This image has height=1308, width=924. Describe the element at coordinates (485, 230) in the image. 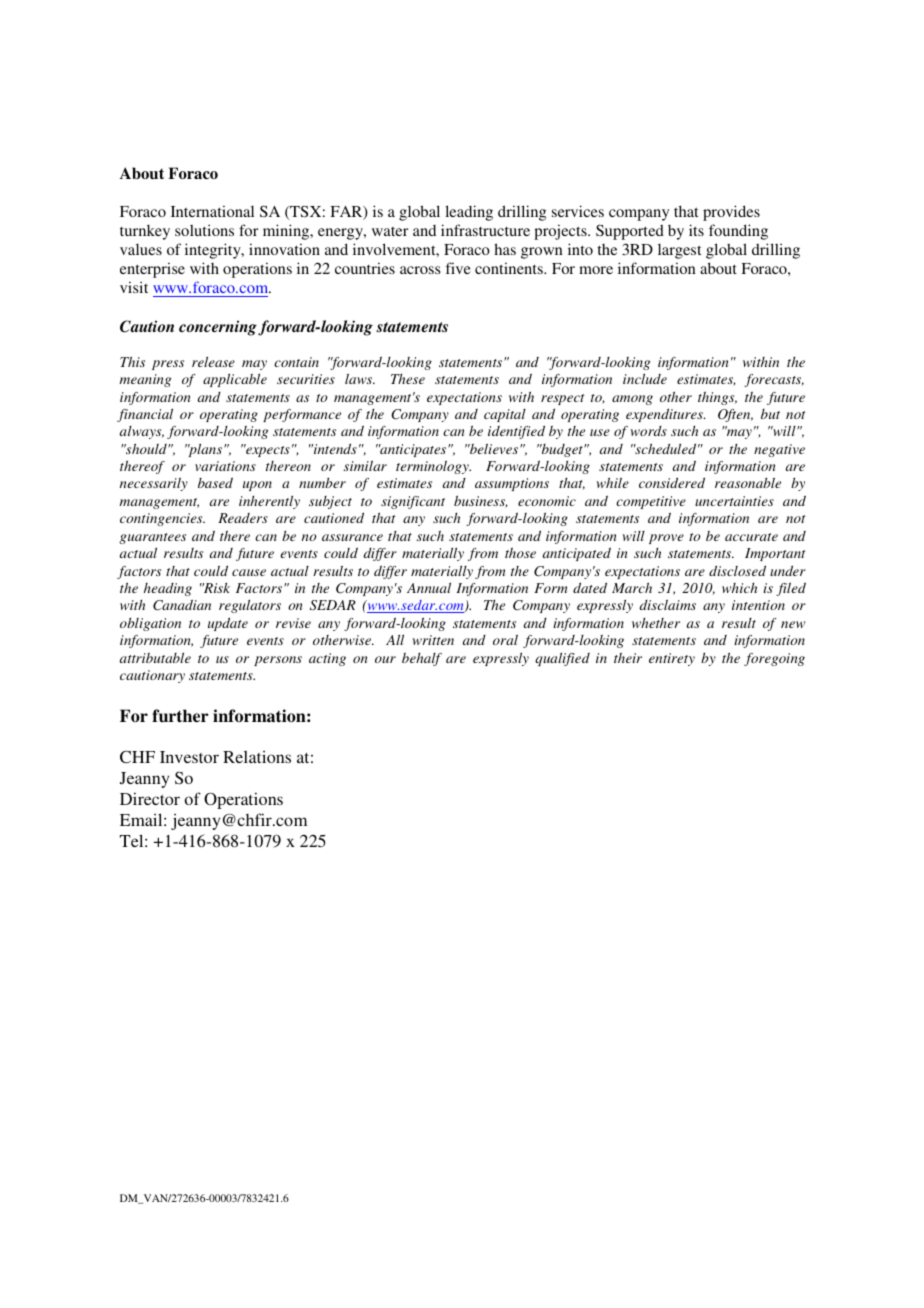

I see `infrastructure` at that location.
